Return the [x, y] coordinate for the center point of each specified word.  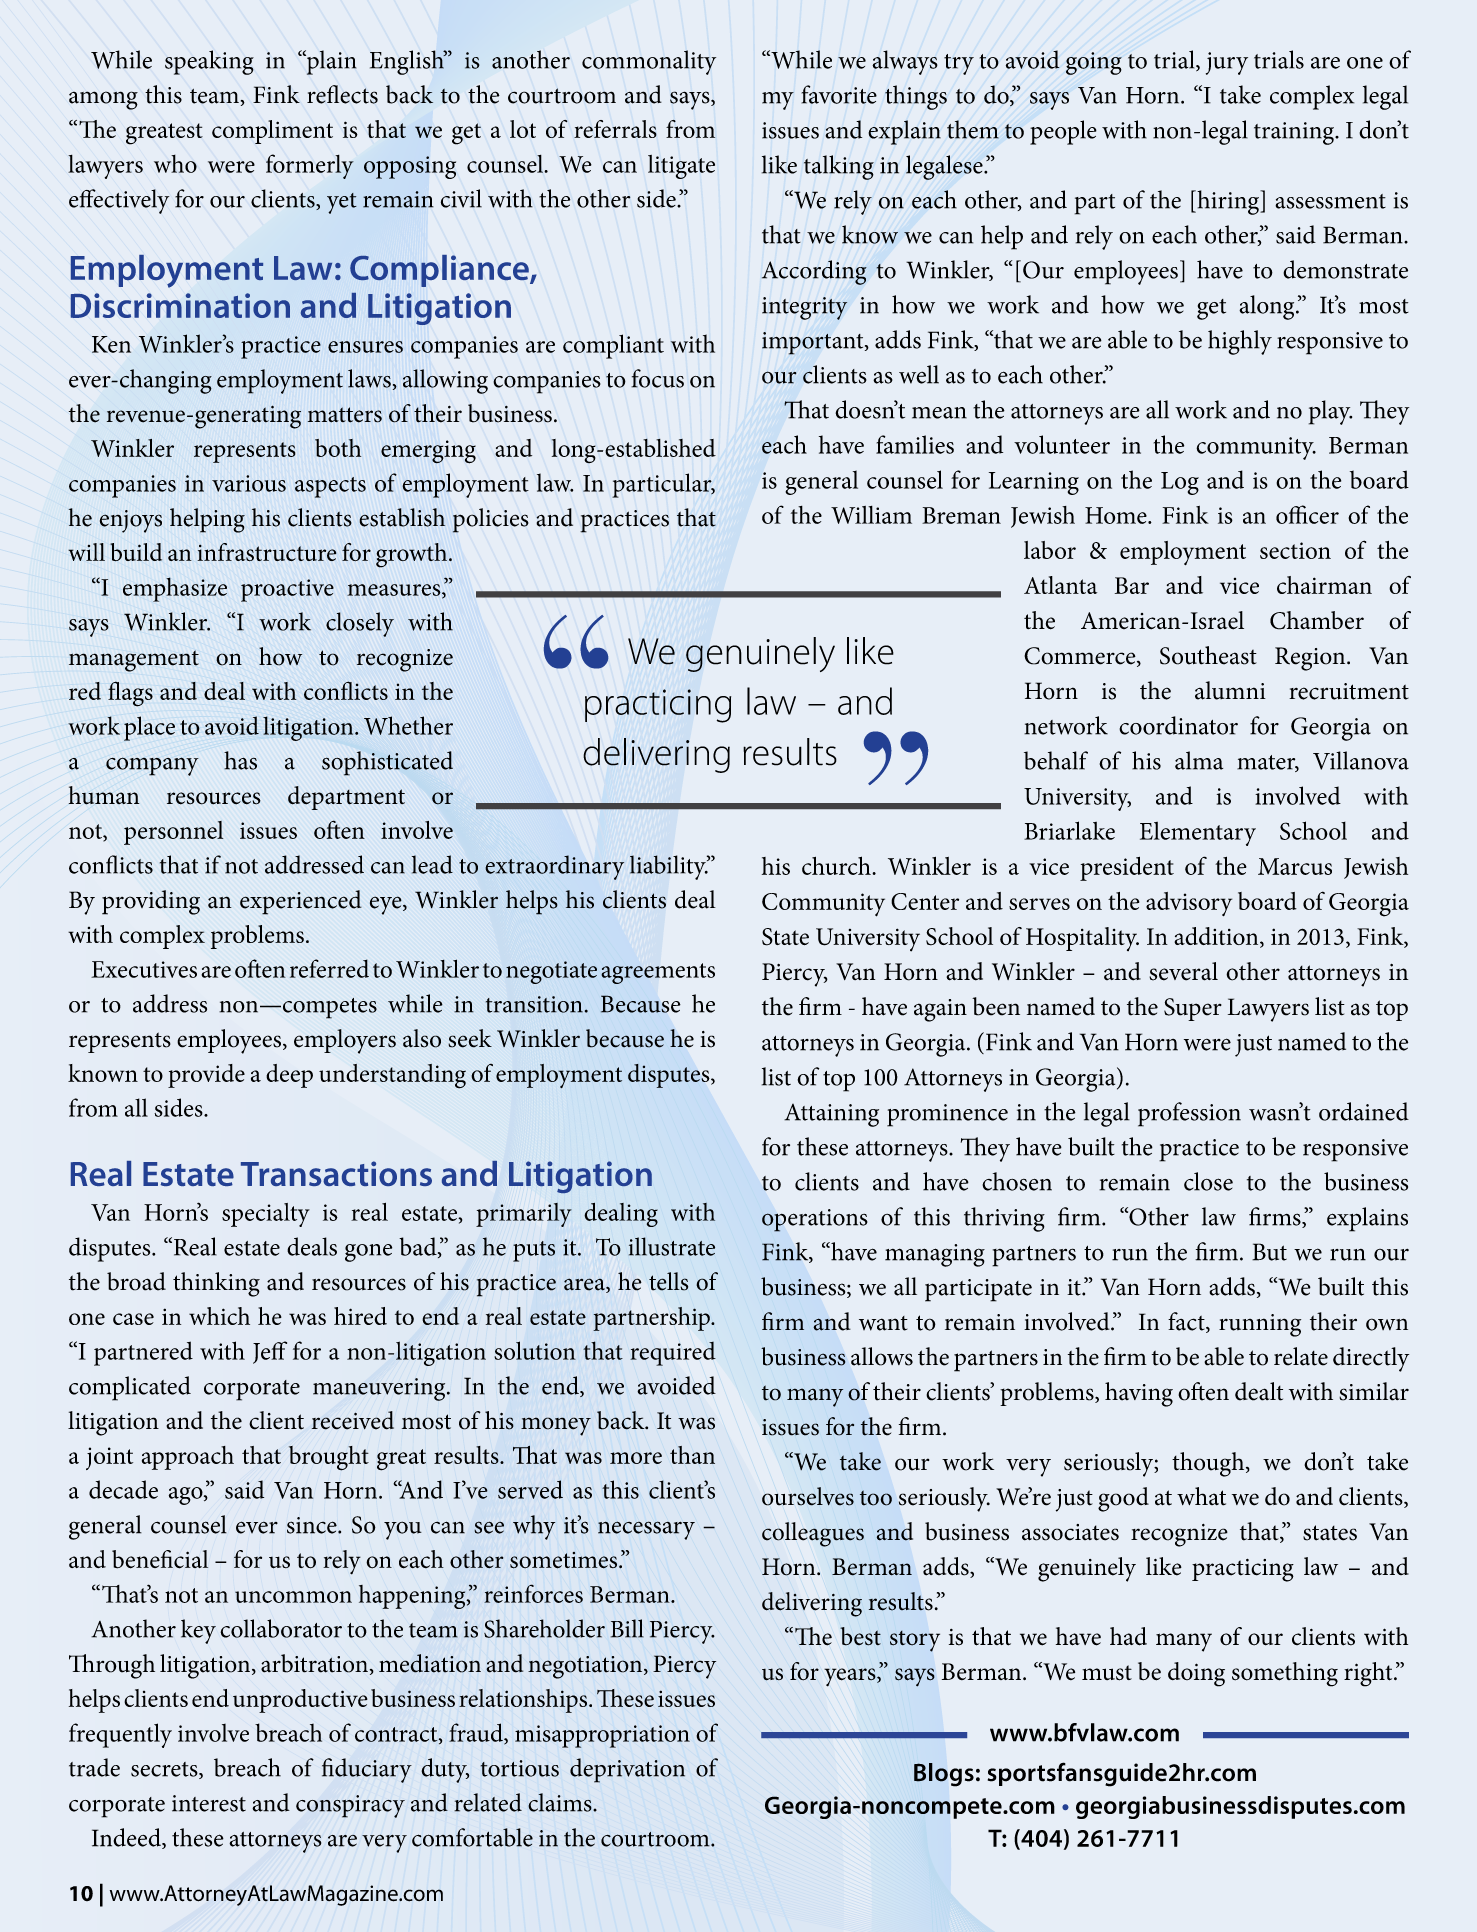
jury [1227, 63]
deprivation [627, 1770]
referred [329, 968]
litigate [681, 167]
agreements [658, 973]
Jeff [270, 1352]
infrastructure [266, 552]
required [673, 1354]
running [1260, 1325]
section [1295, 550]
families [915, 444]
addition [1217, 937]
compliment [272, 132]
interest [209, 1803]
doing [1196, 1674]
